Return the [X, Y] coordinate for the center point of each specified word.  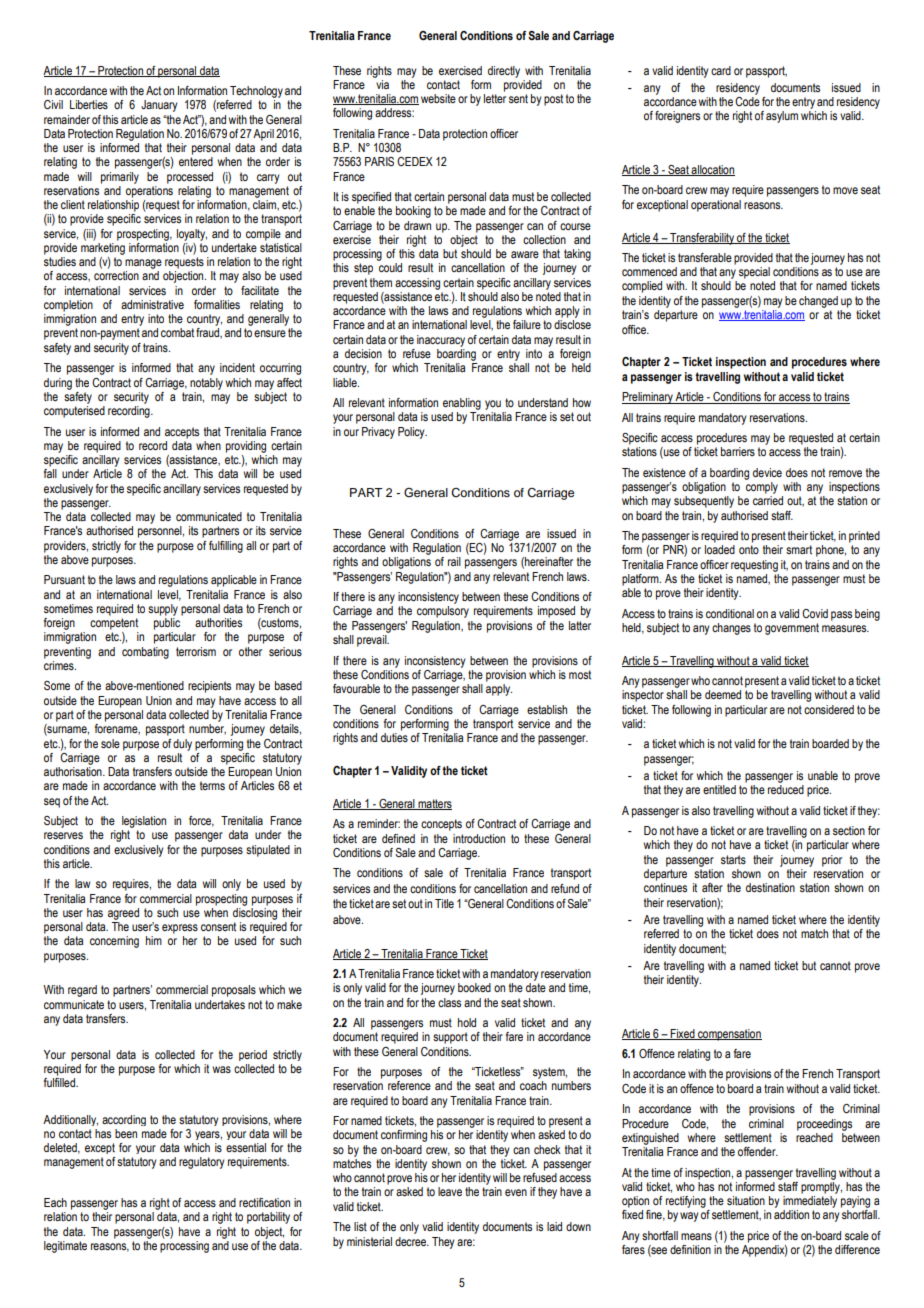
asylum [782, 117]
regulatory [202, 1163]
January [159, 106]
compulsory [443, 612]
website [438, 98]
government [792, 629]
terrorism [196, 651]
